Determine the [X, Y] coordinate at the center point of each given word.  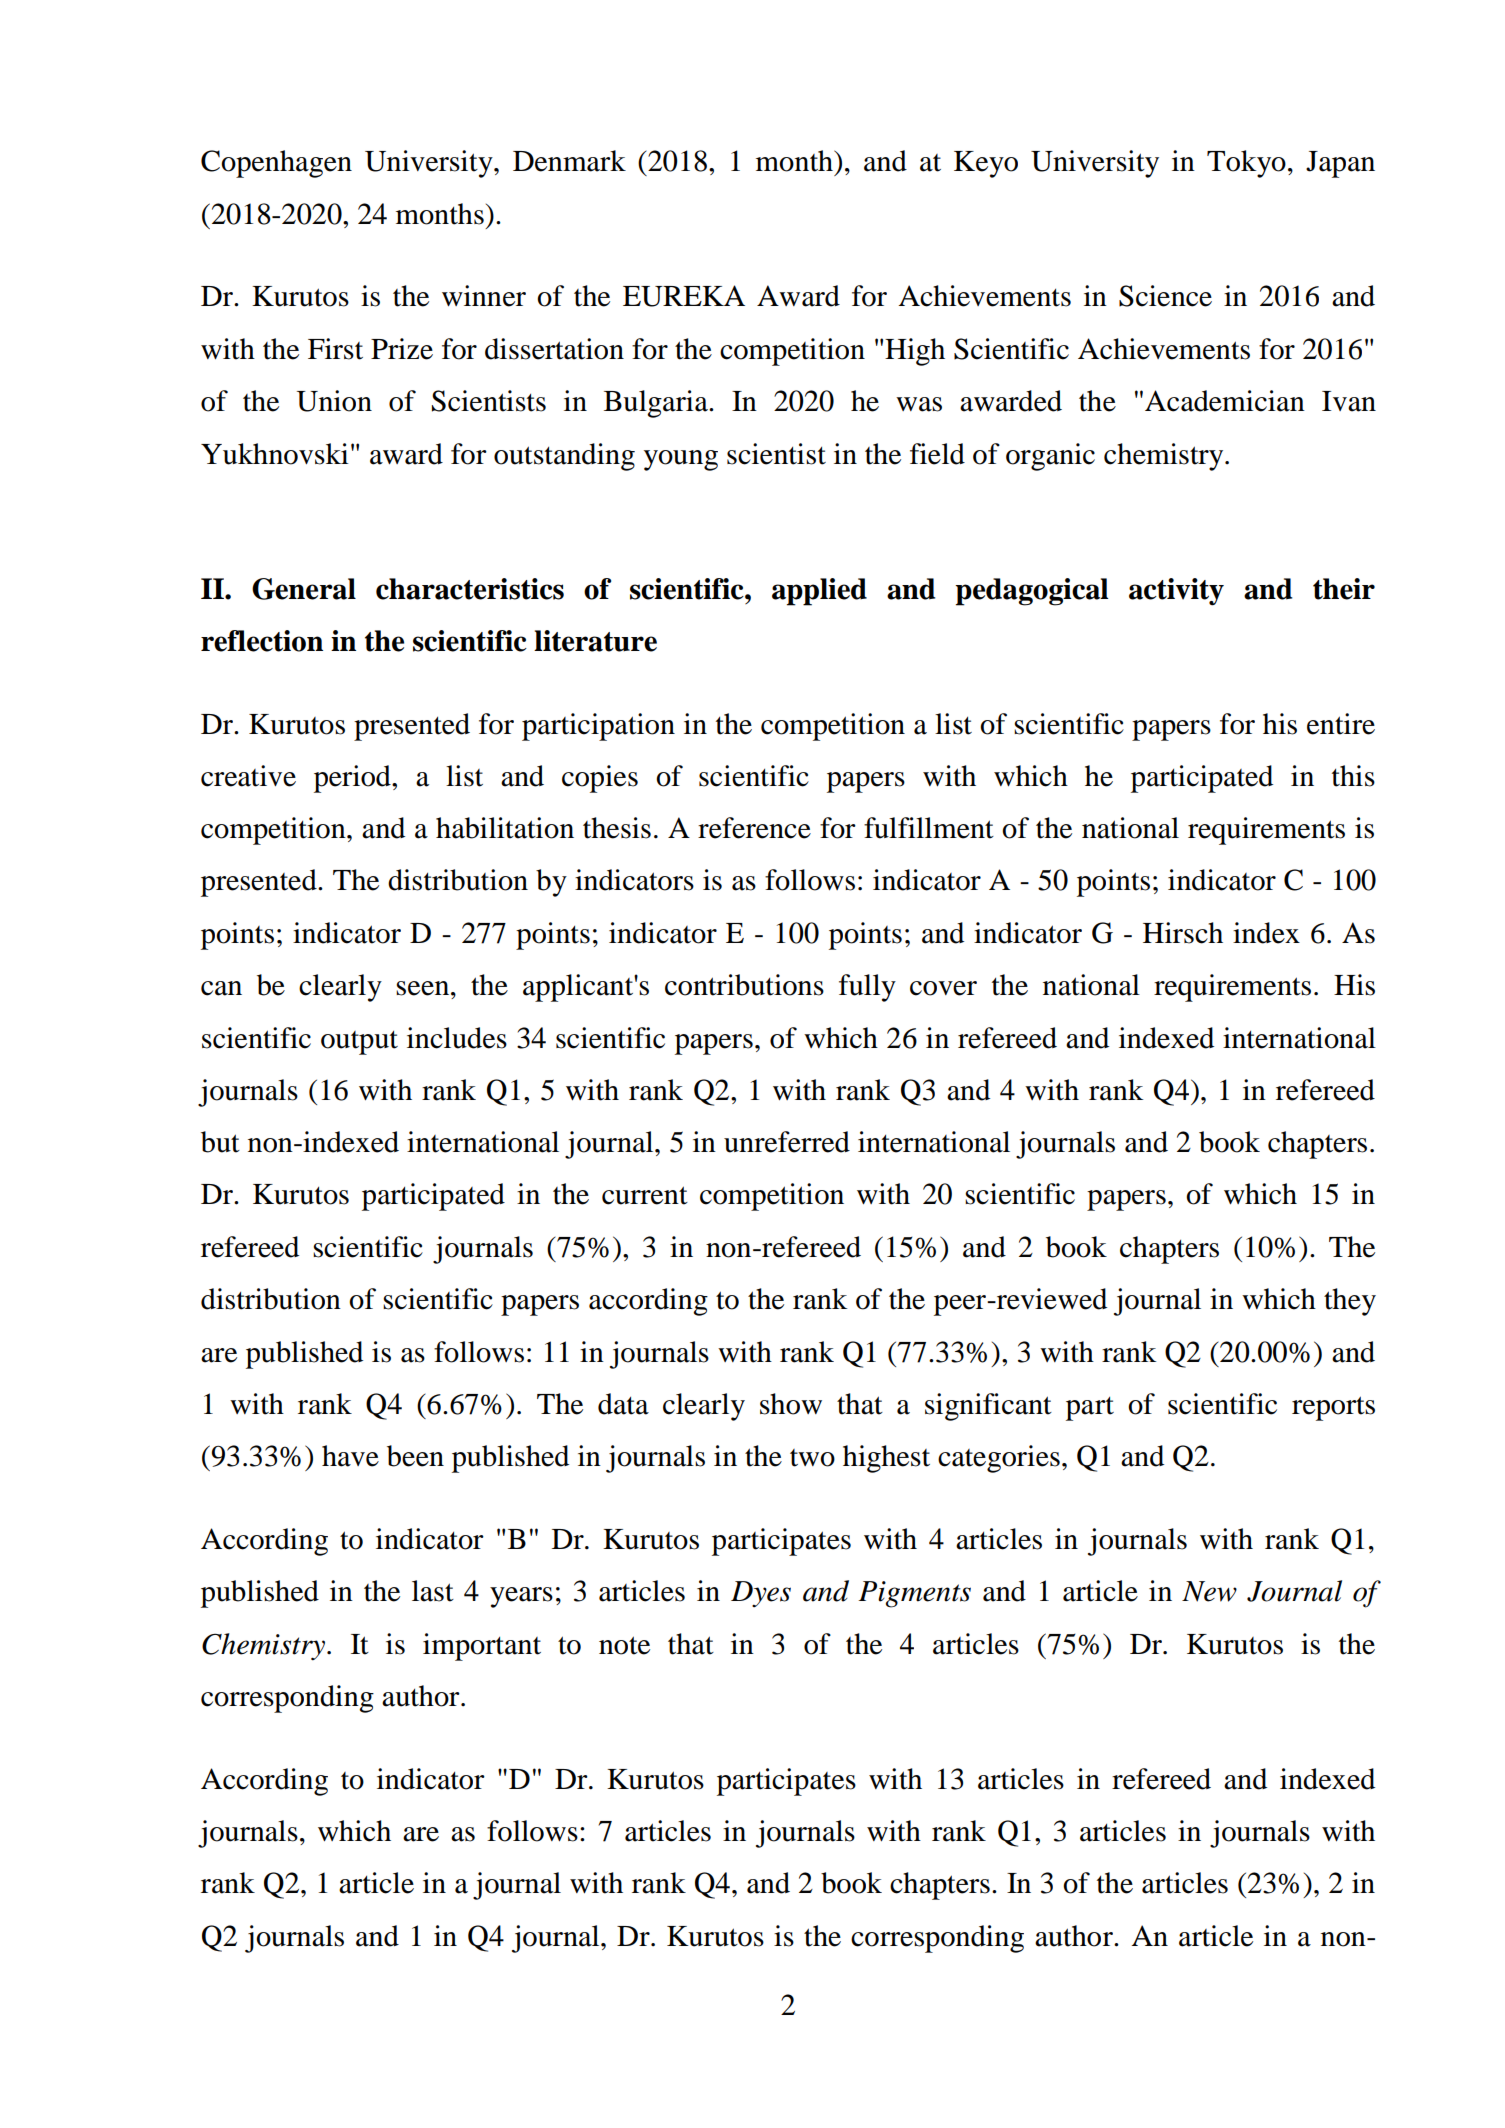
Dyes [761, 1594]
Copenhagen [276, 164]
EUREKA [684, 296]
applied [819, 592]
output [359, 1043]
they [1350, 1302]
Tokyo [1246, 164]
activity [1176, 592]
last [433, 1591]
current [645, 1195]
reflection [262, 641]
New [1209, 1591]
